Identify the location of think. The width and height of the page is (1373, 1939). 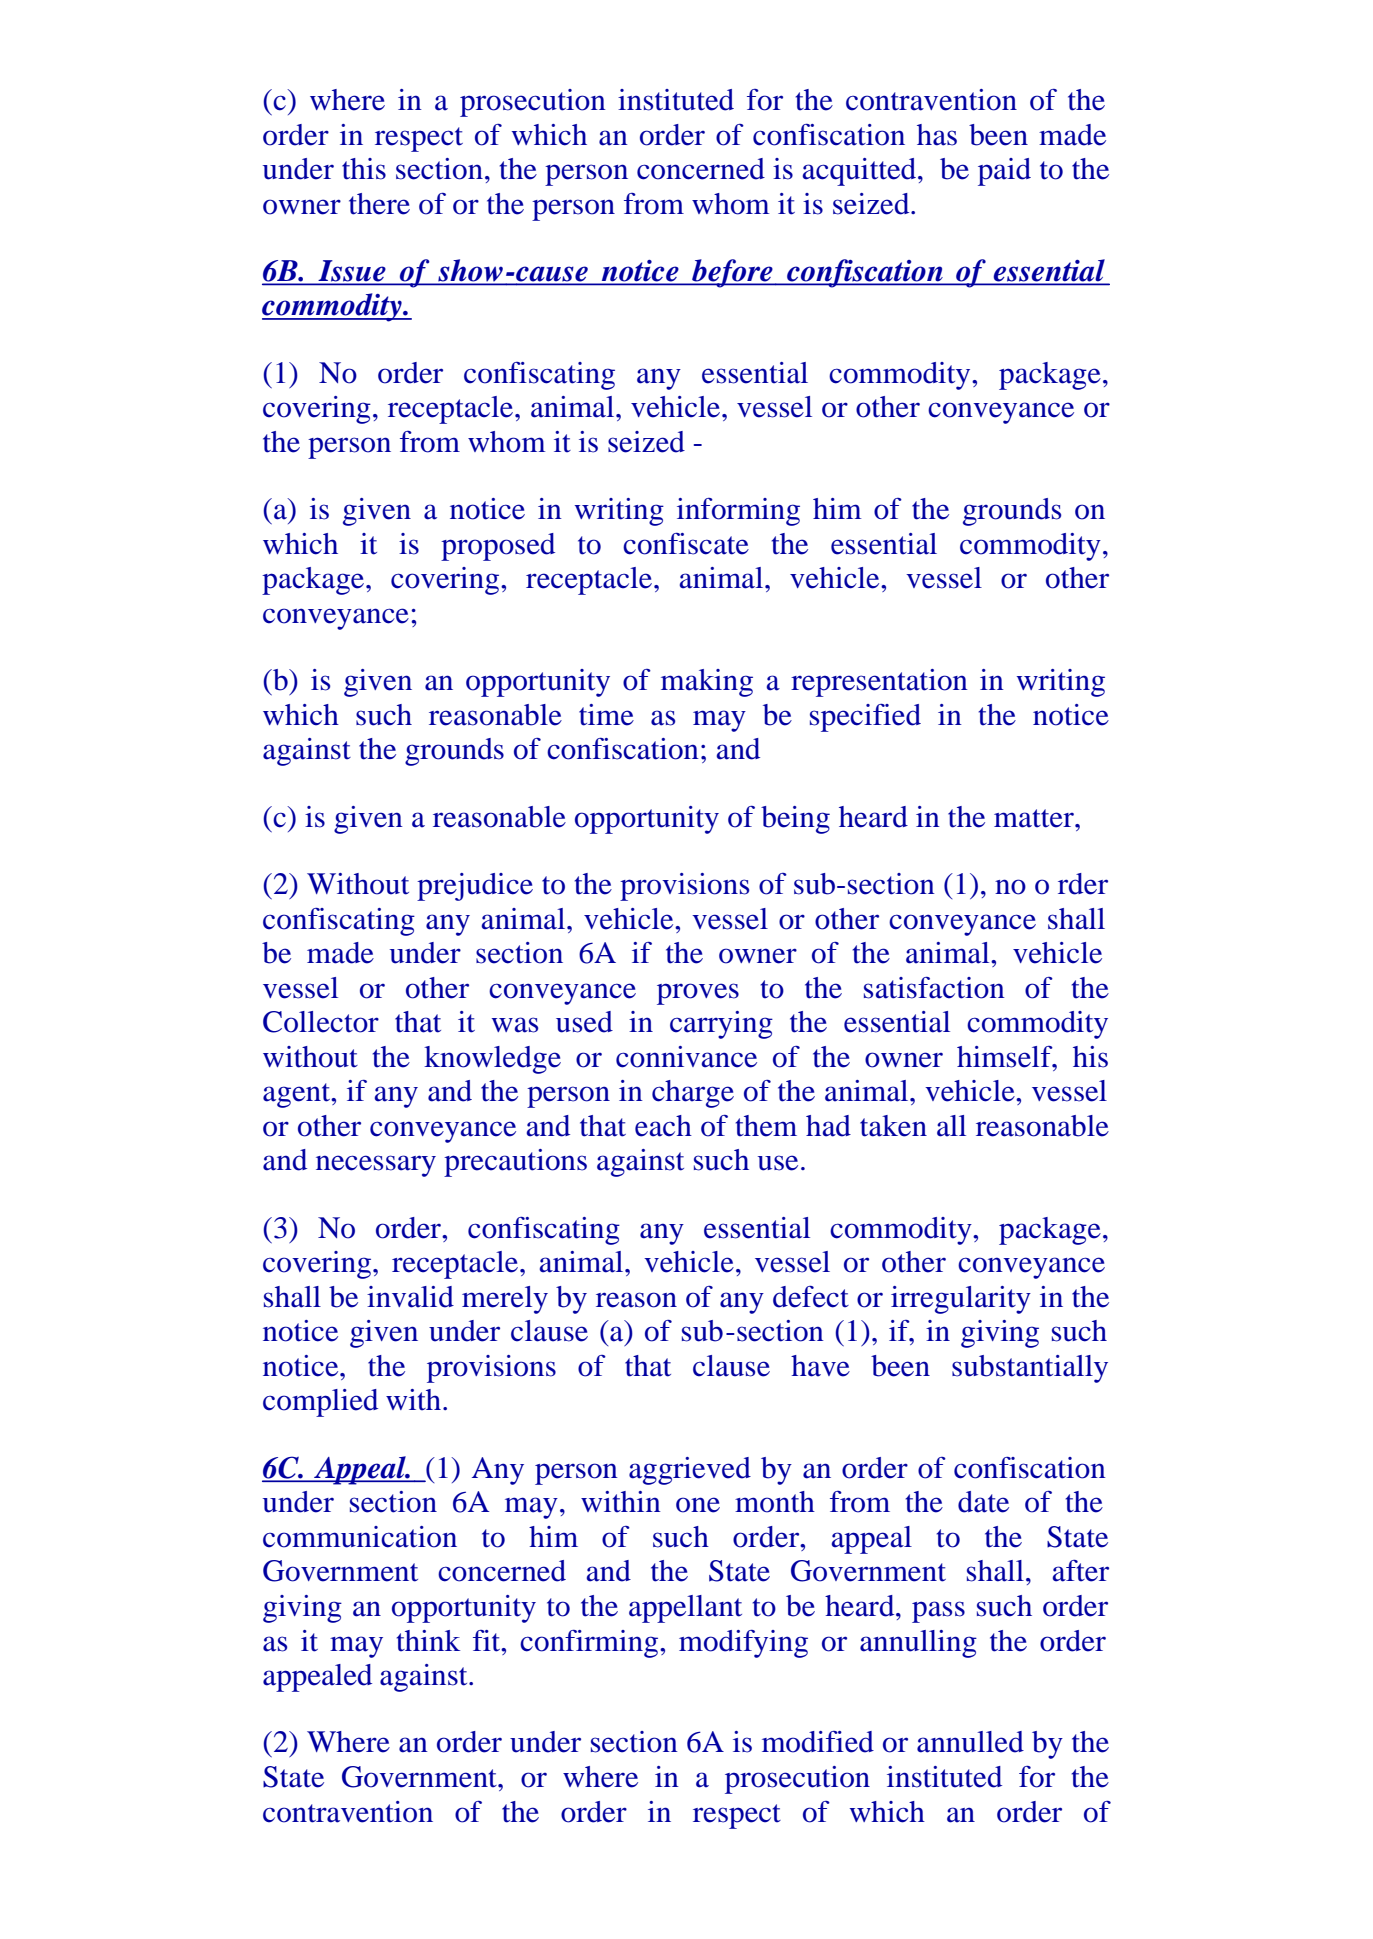
(428, 1641).
